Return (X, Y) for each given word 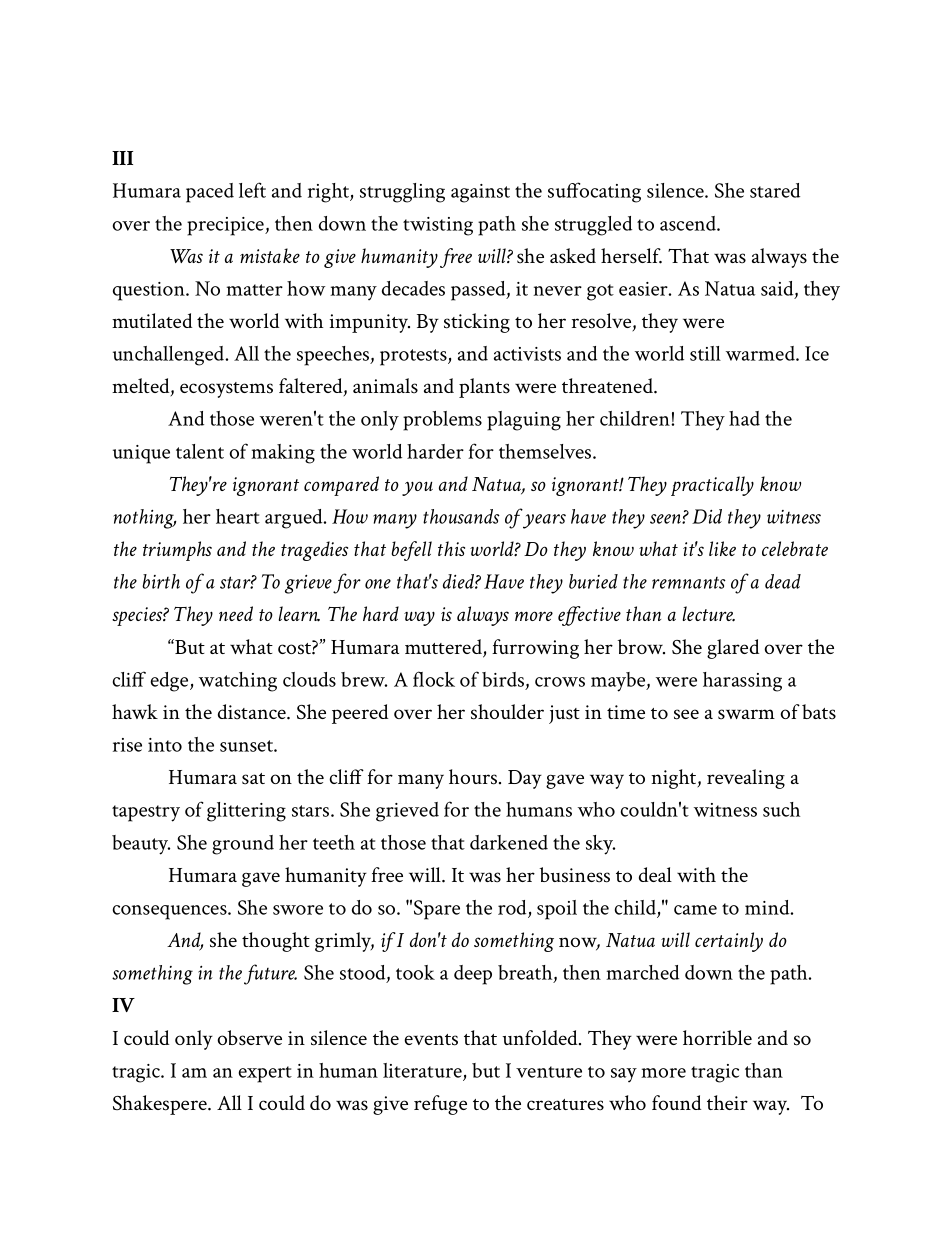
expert (265, 1074)
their (727, 1102)
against (480, 193)
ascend (689, 223)
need (236, 613)
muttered (444, 648)
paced (210, 193)
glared (733, 649)
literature (422, 1070)
